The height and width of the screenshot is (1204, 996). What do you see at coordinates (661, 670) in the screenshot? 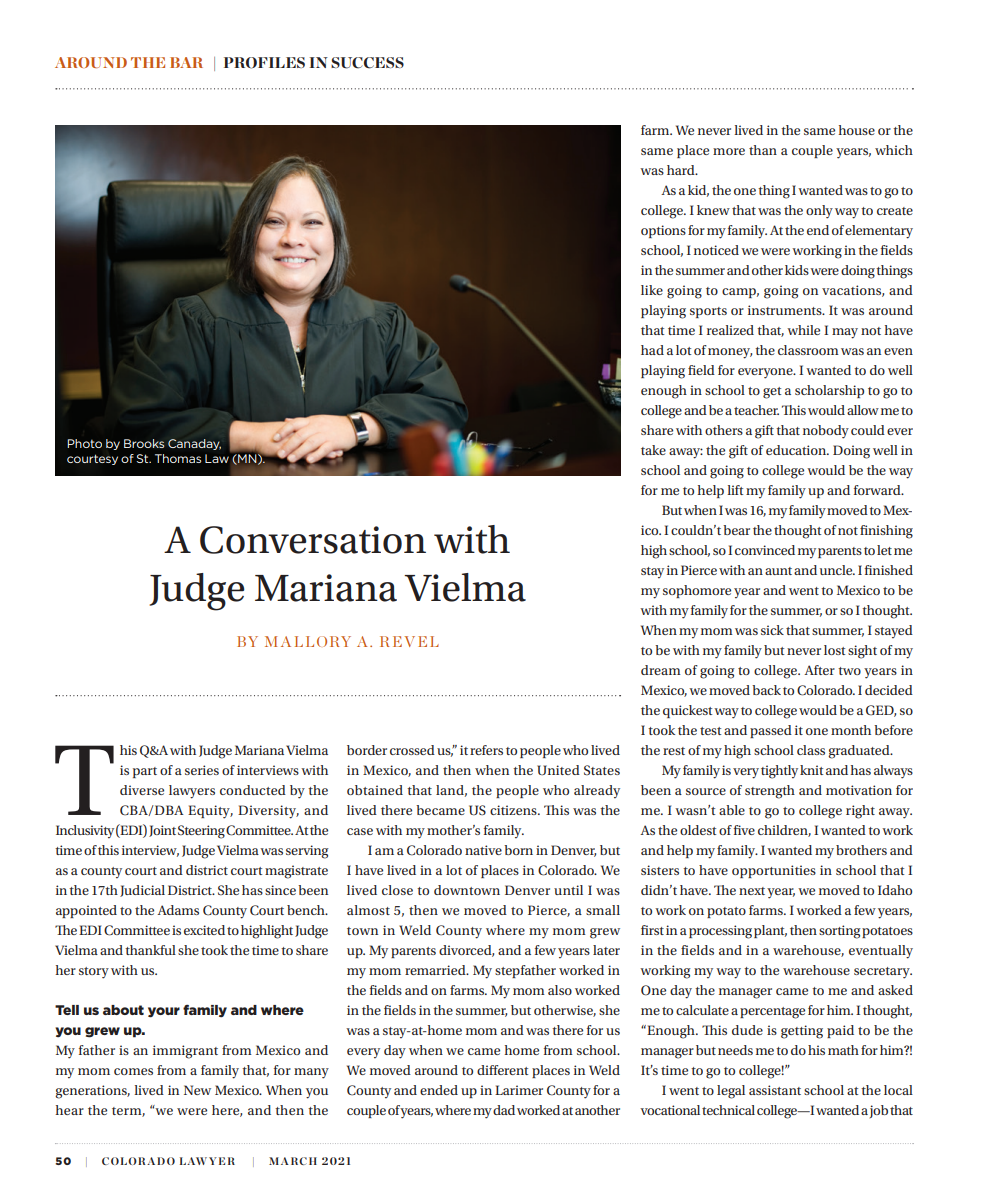
I see `dream` at bounding box center [661, 670].
